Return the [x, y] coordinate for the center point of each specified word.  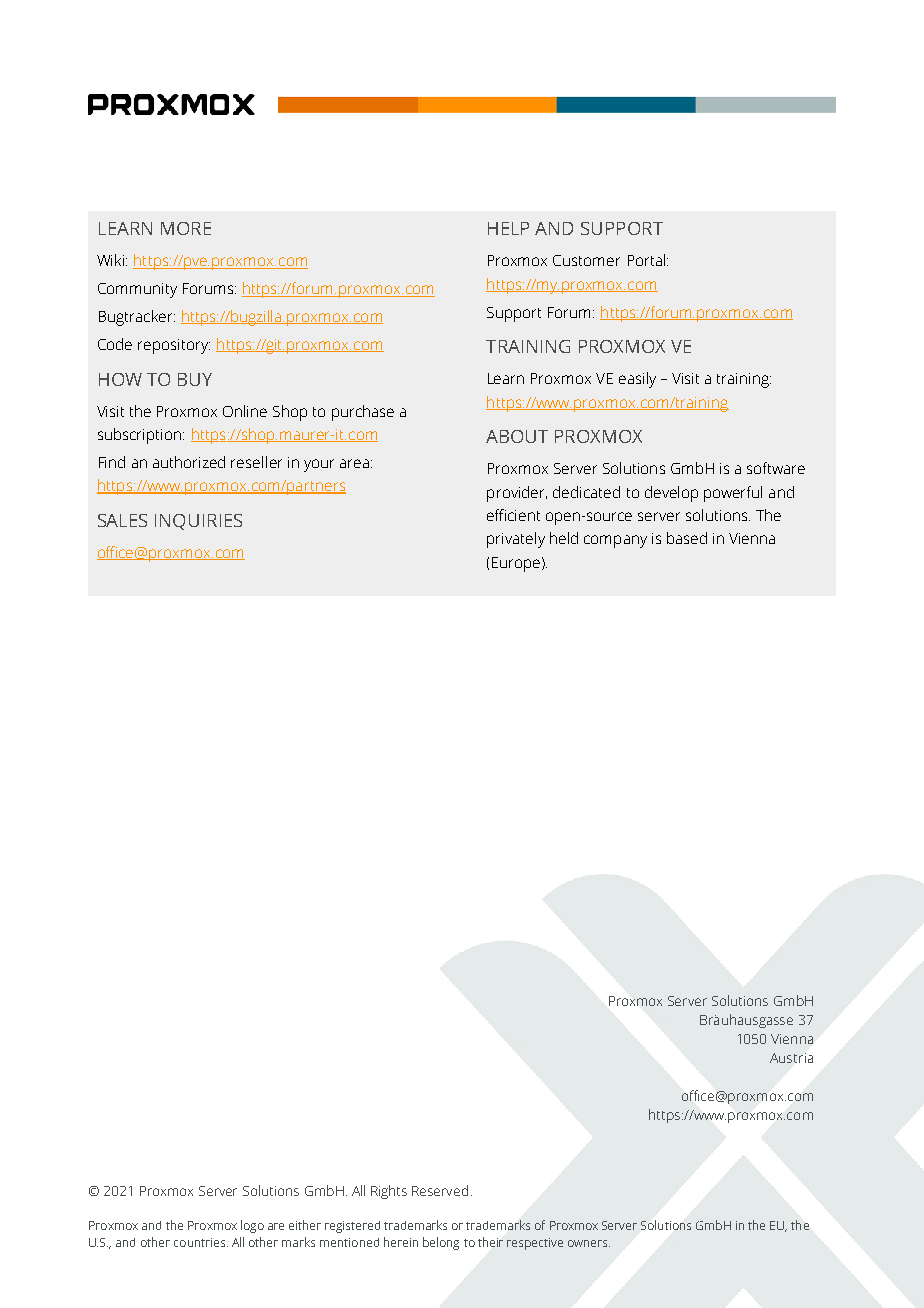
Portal [648, 260]
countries [201, 1242]
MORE [186, 228]
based [687, 538]
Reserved [440, 1190]
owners [589, 1243]
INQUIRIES [198, 522]
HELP [508, 228]
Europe [517, 564]
